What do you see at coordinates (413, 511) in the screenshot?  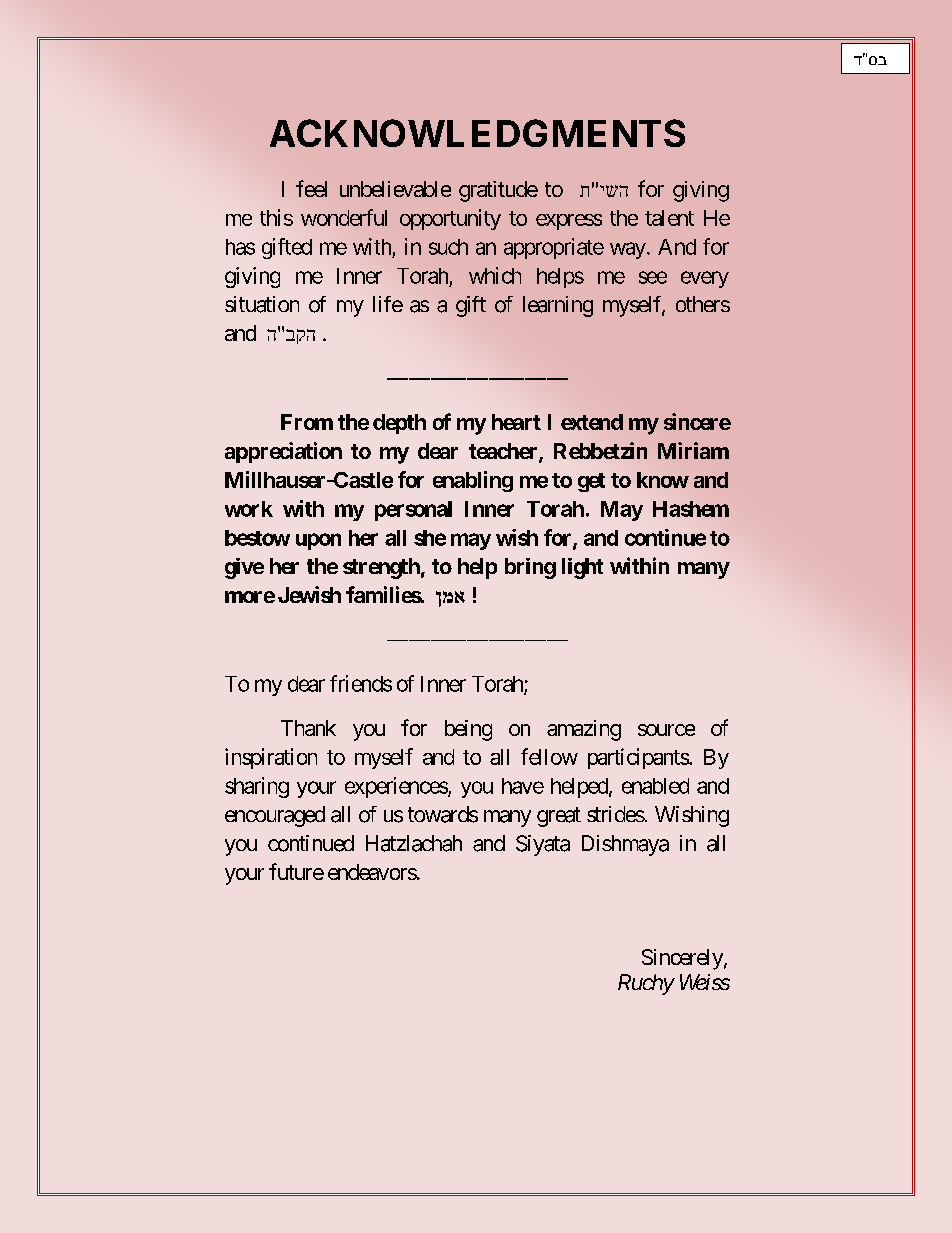 I see `personal` at bounding box center [413, 511].
